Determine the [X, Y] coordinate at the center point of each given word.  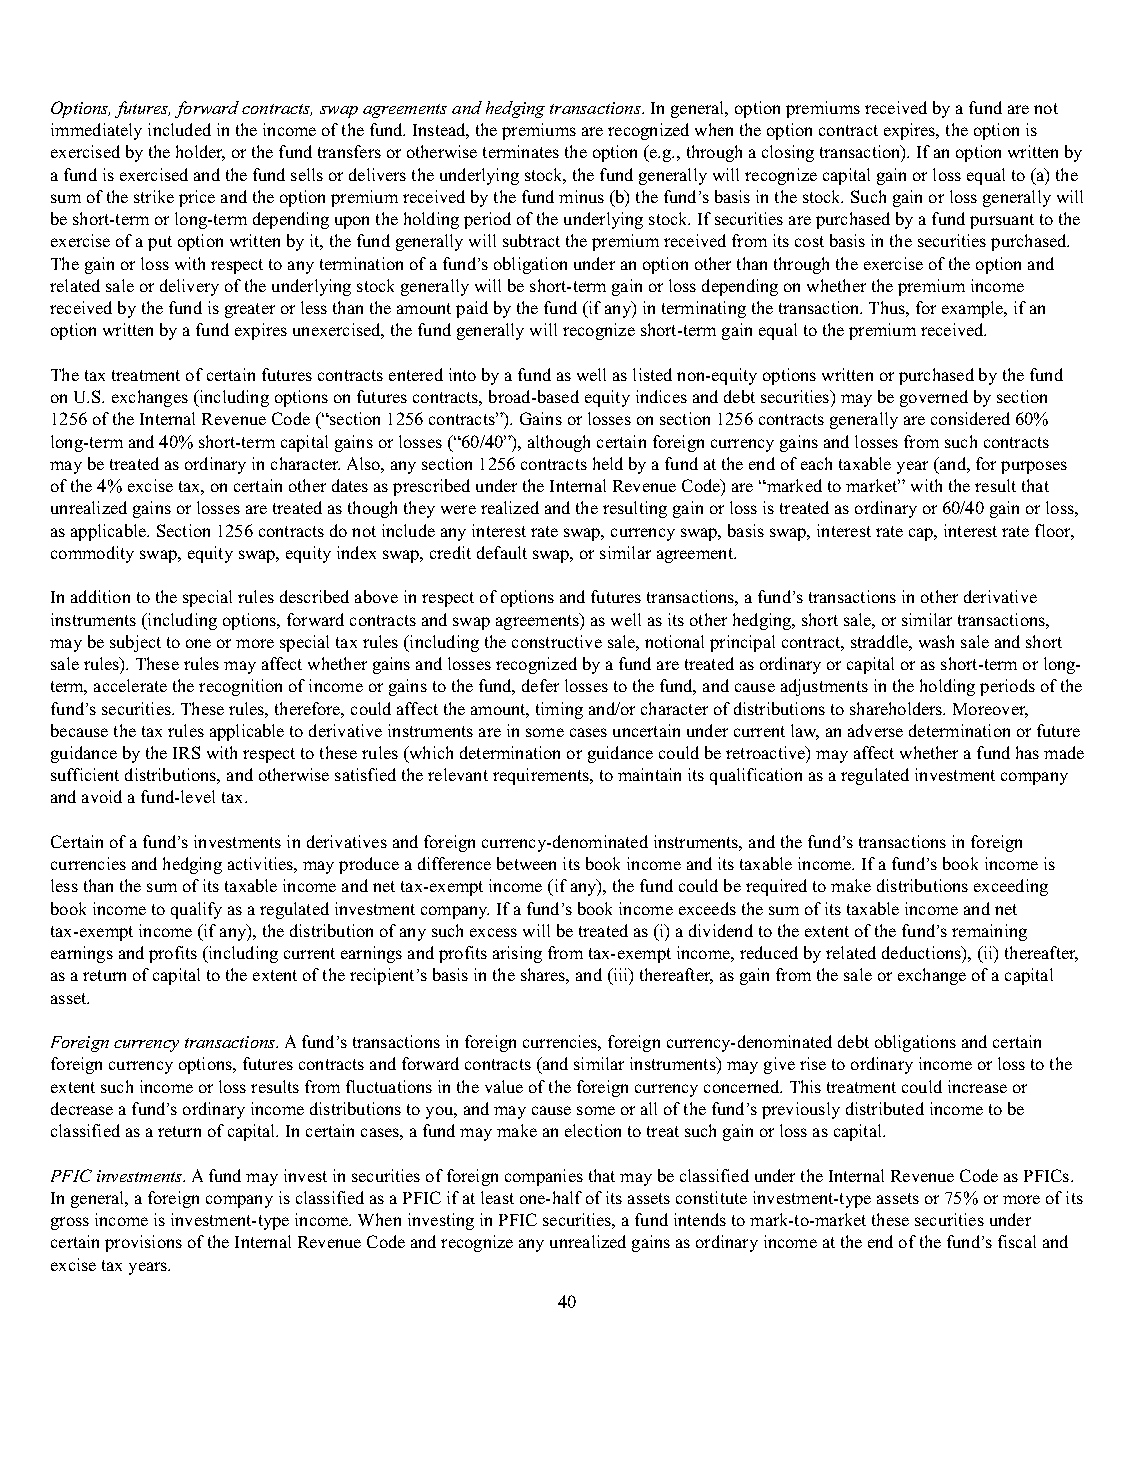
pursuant [1002, 221]
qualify [196, 910]
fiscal [1017, 1241]
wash [936, 641]
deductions [922, 952]
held [608, 463]
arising [517, 954]
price [197, 198]
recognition [240, 687]
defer [540, 685]
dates [350, 485]
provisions [143, 1243]
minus [581, 196]
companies [544, 1177]
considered [970, 418]
